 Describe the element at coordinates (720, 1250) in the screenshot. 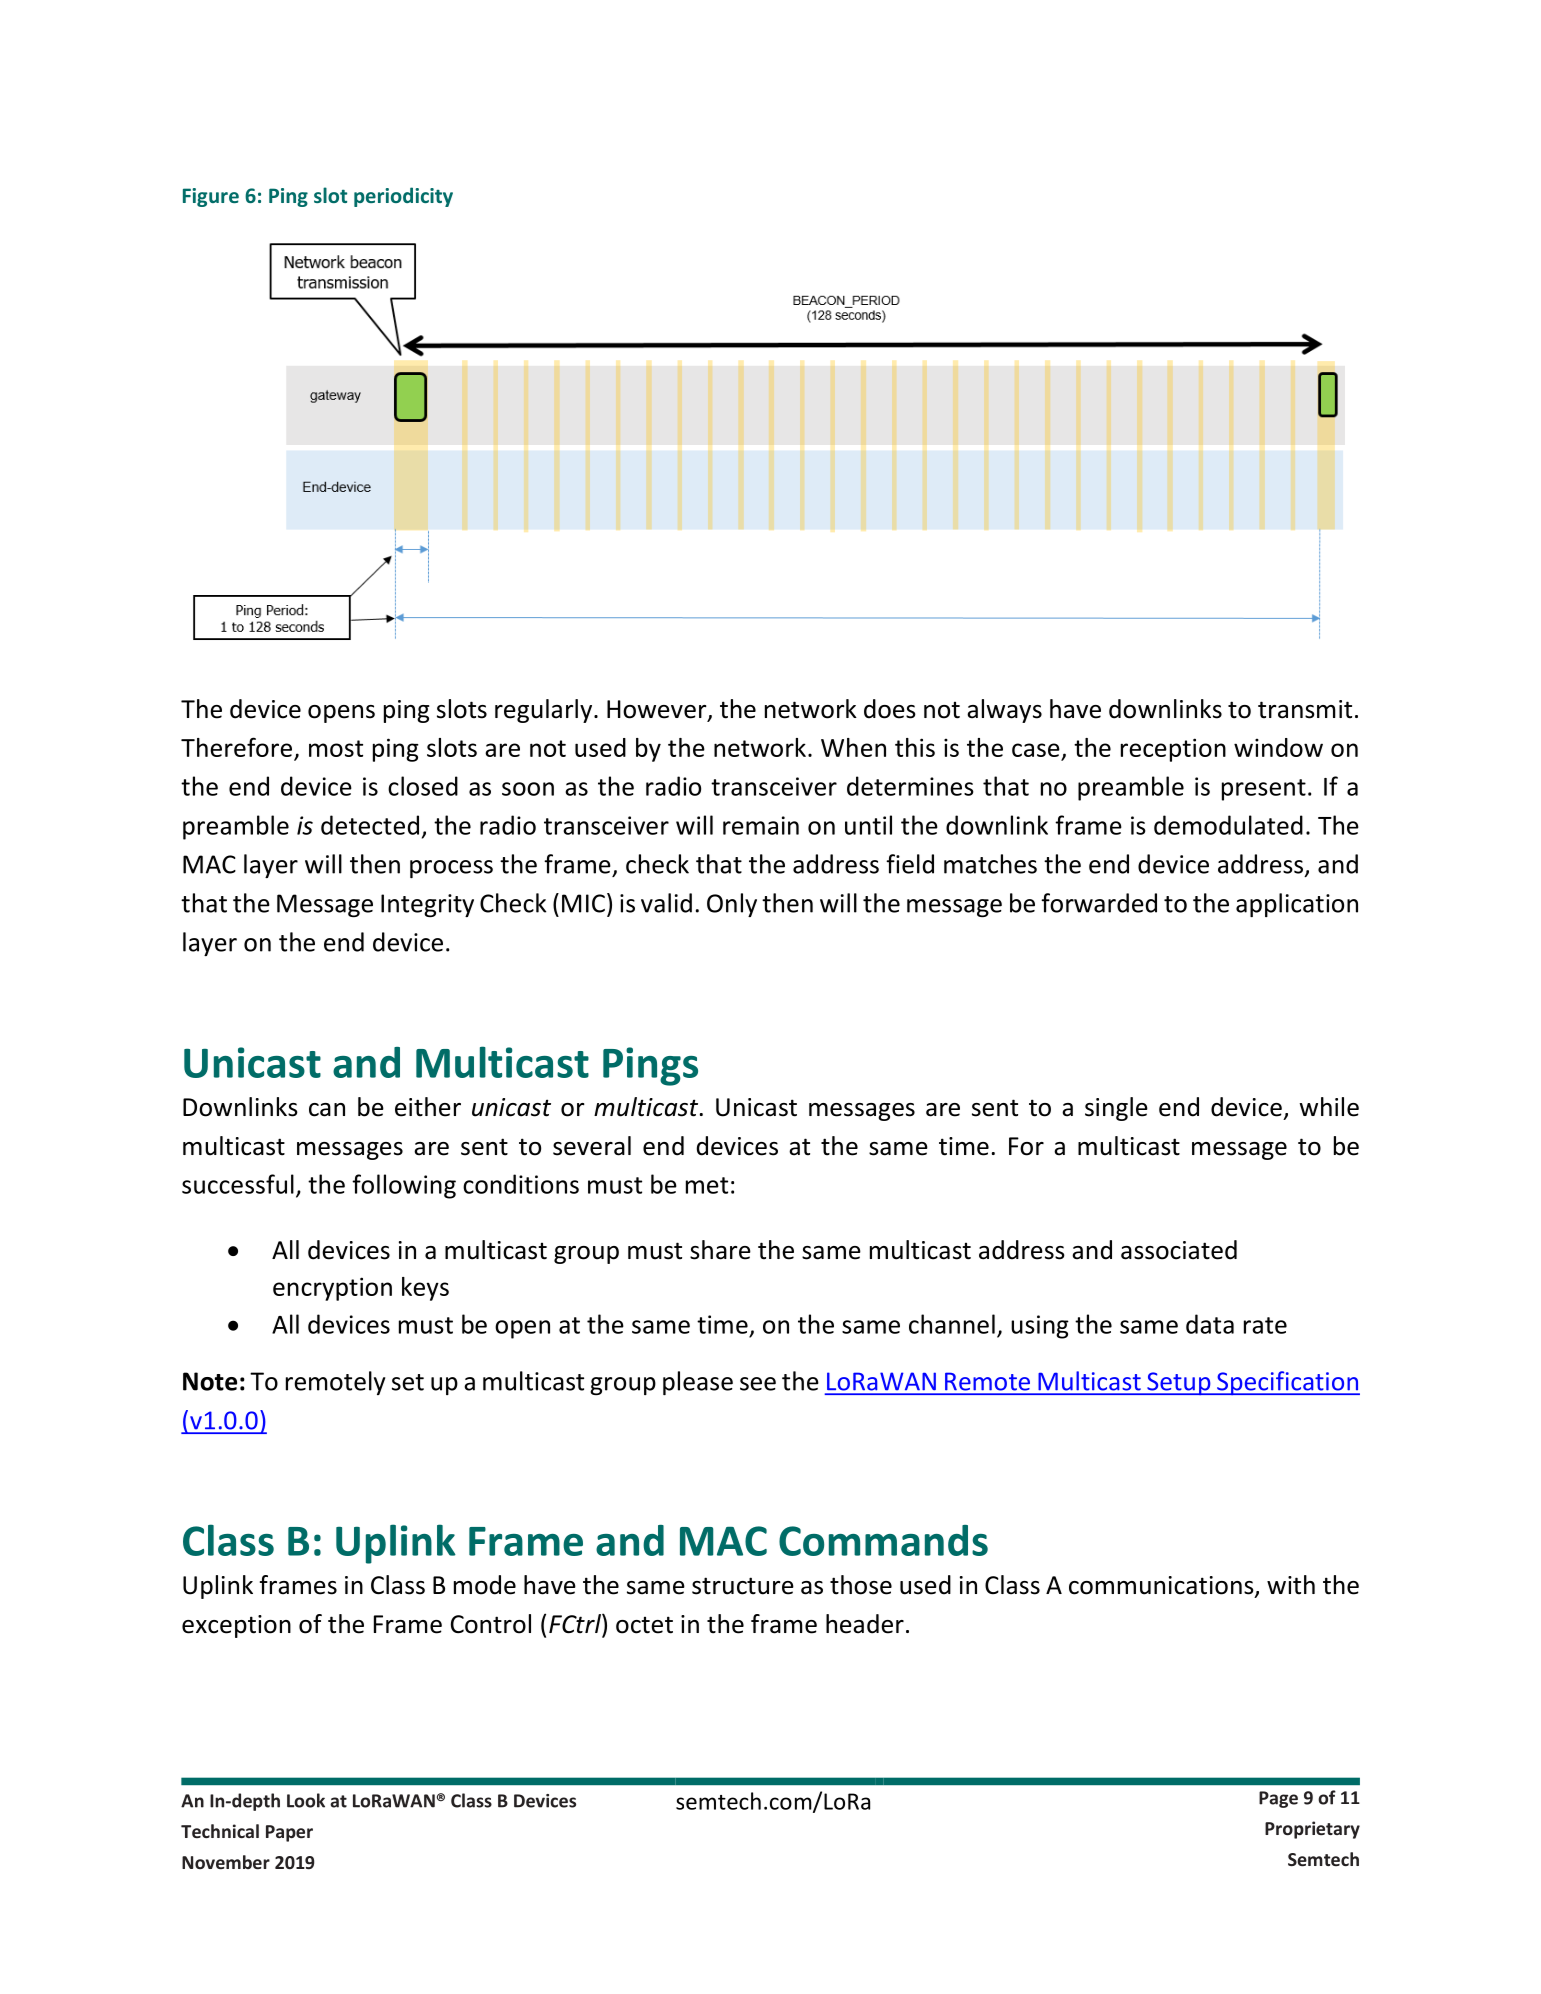

I see `share` at that location.
